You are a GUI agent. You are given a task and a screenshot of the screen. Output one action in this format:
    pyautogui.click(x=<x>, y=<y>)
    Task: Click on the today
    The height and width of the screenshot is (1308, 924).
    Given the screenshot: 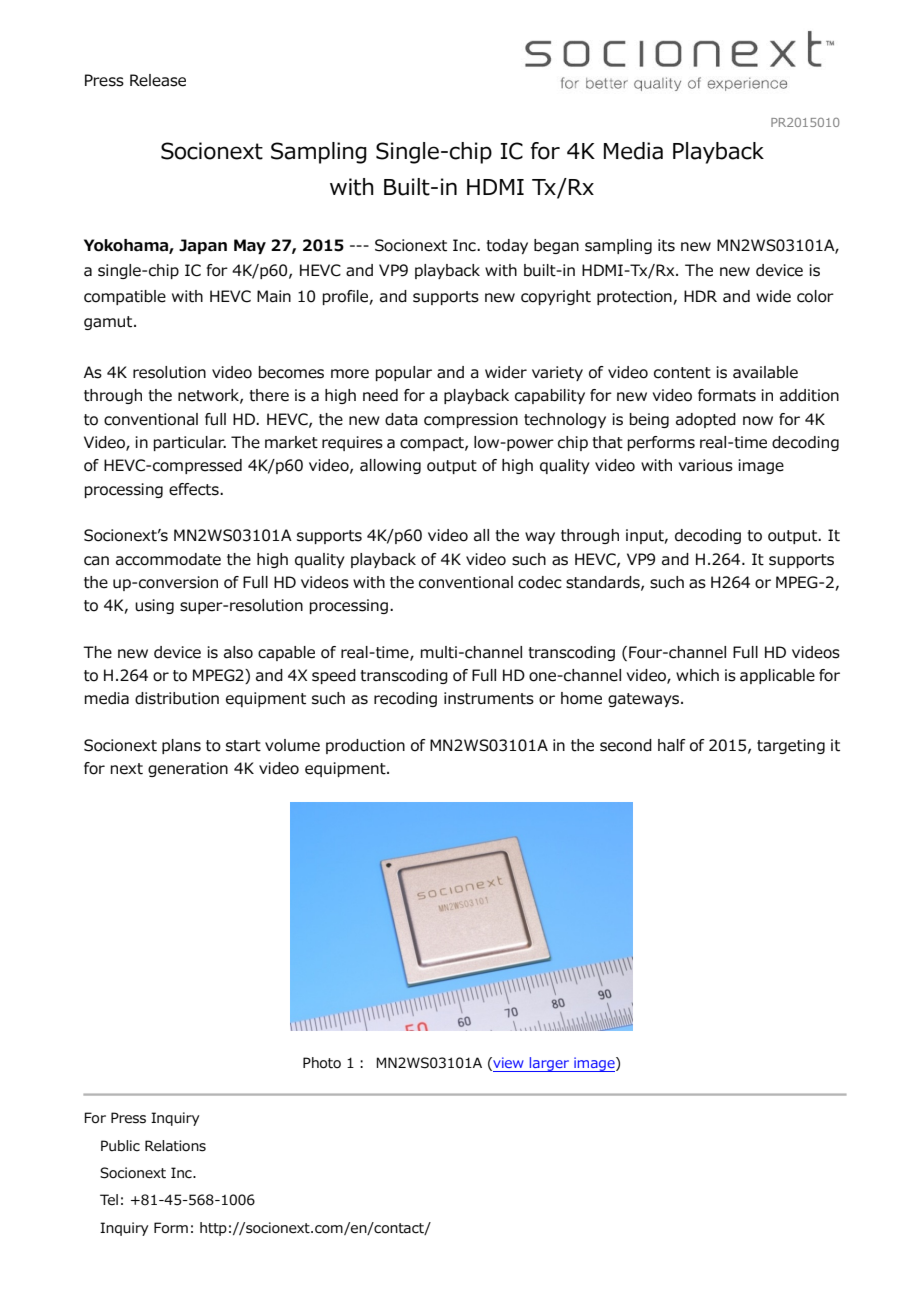 What is the action you would take?
    pyautogui.click(x=507, y=246)
